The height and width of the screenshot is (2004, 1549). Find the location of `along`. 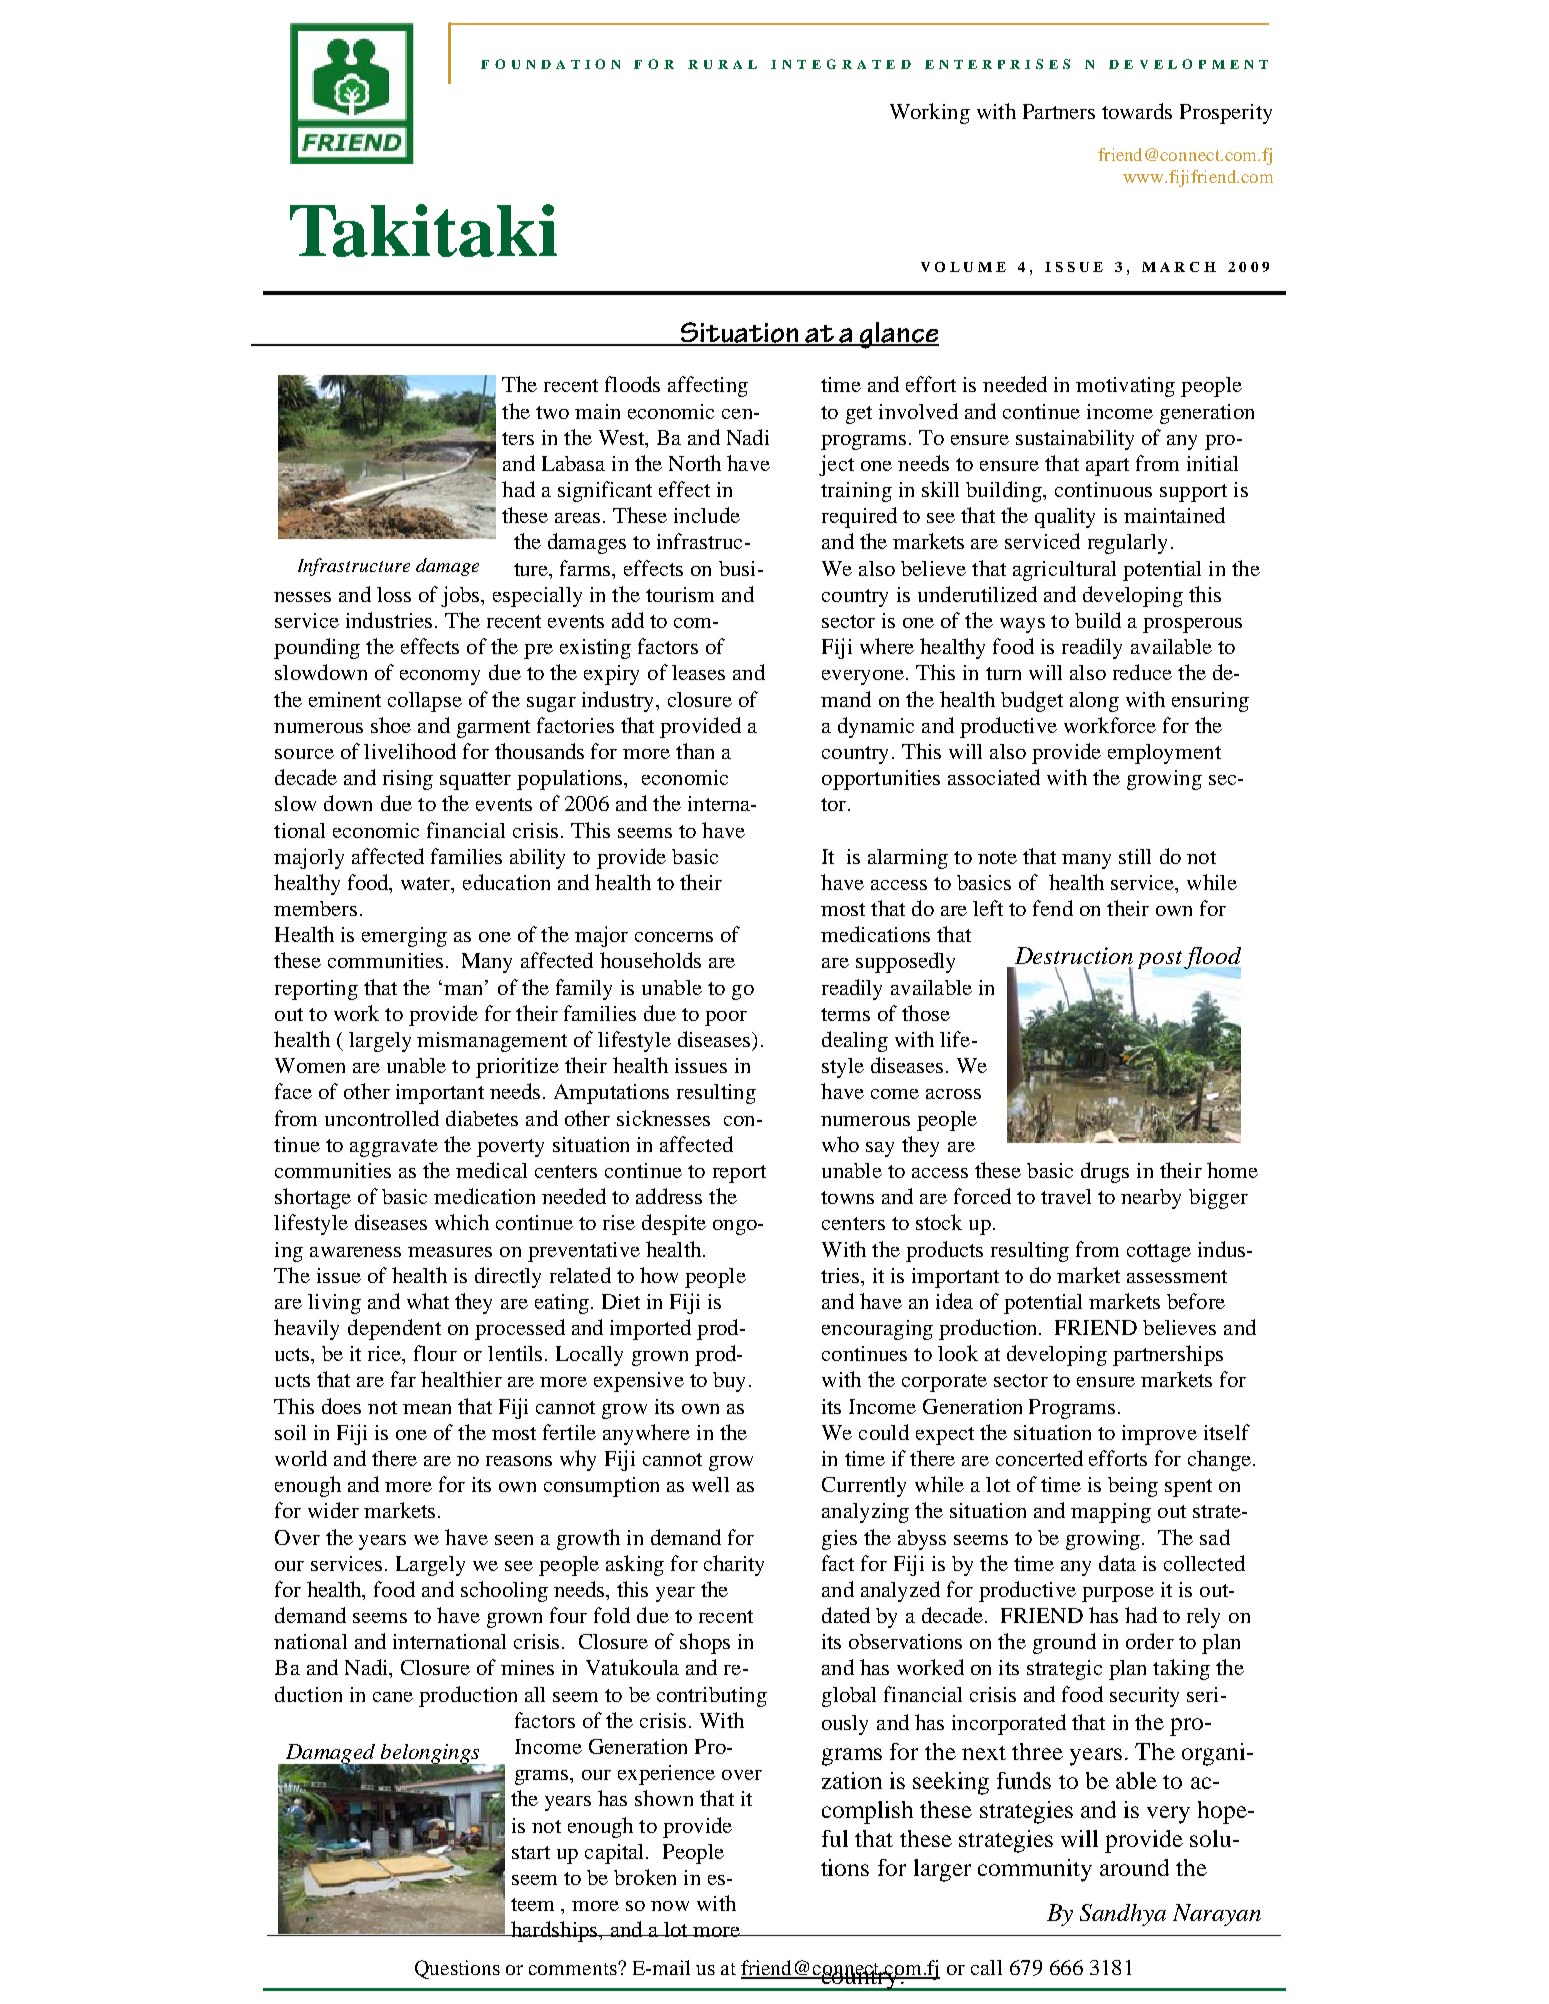

along is located at coordinates (1094, 702).
